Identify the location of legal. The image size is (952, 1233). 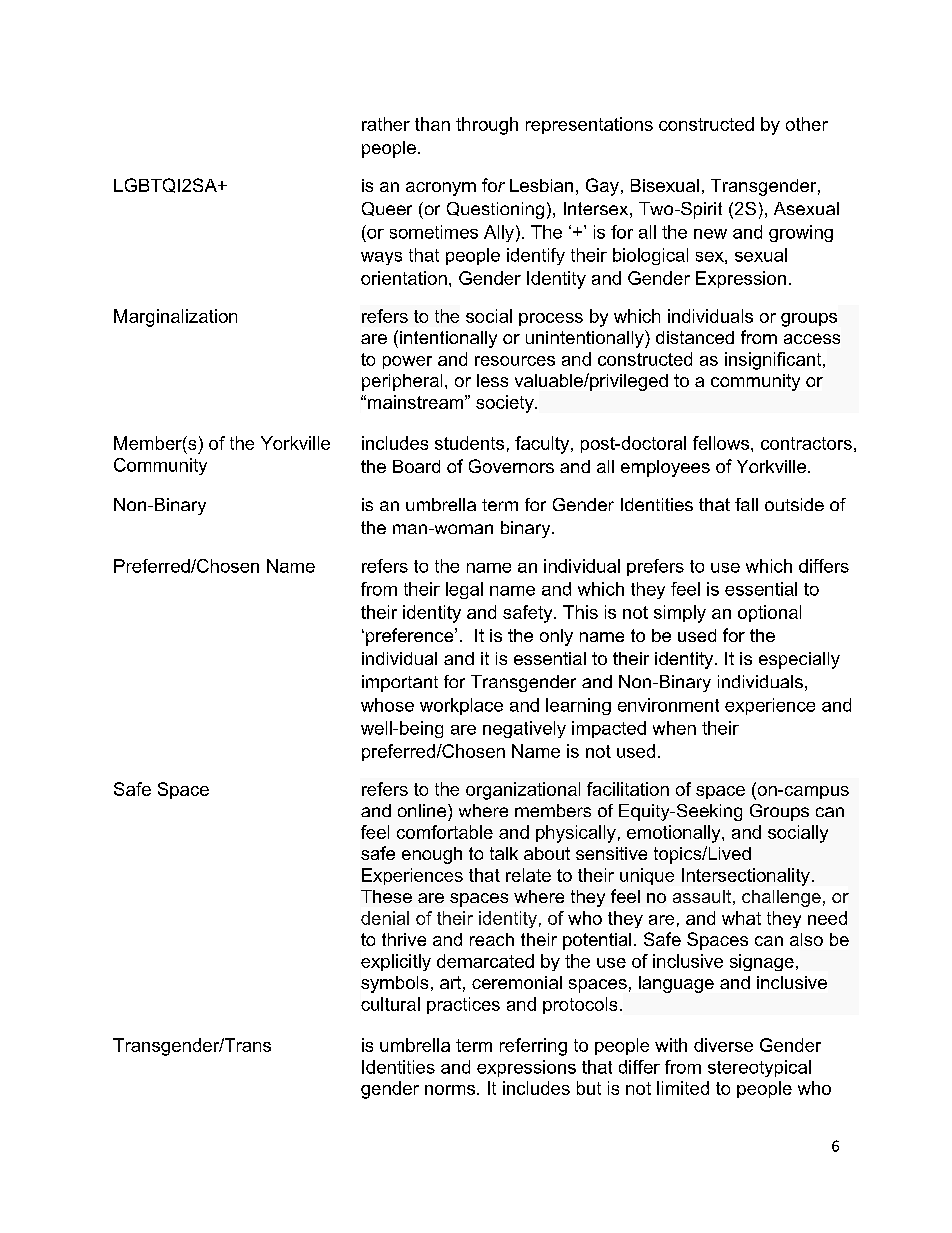
(464, 590).
